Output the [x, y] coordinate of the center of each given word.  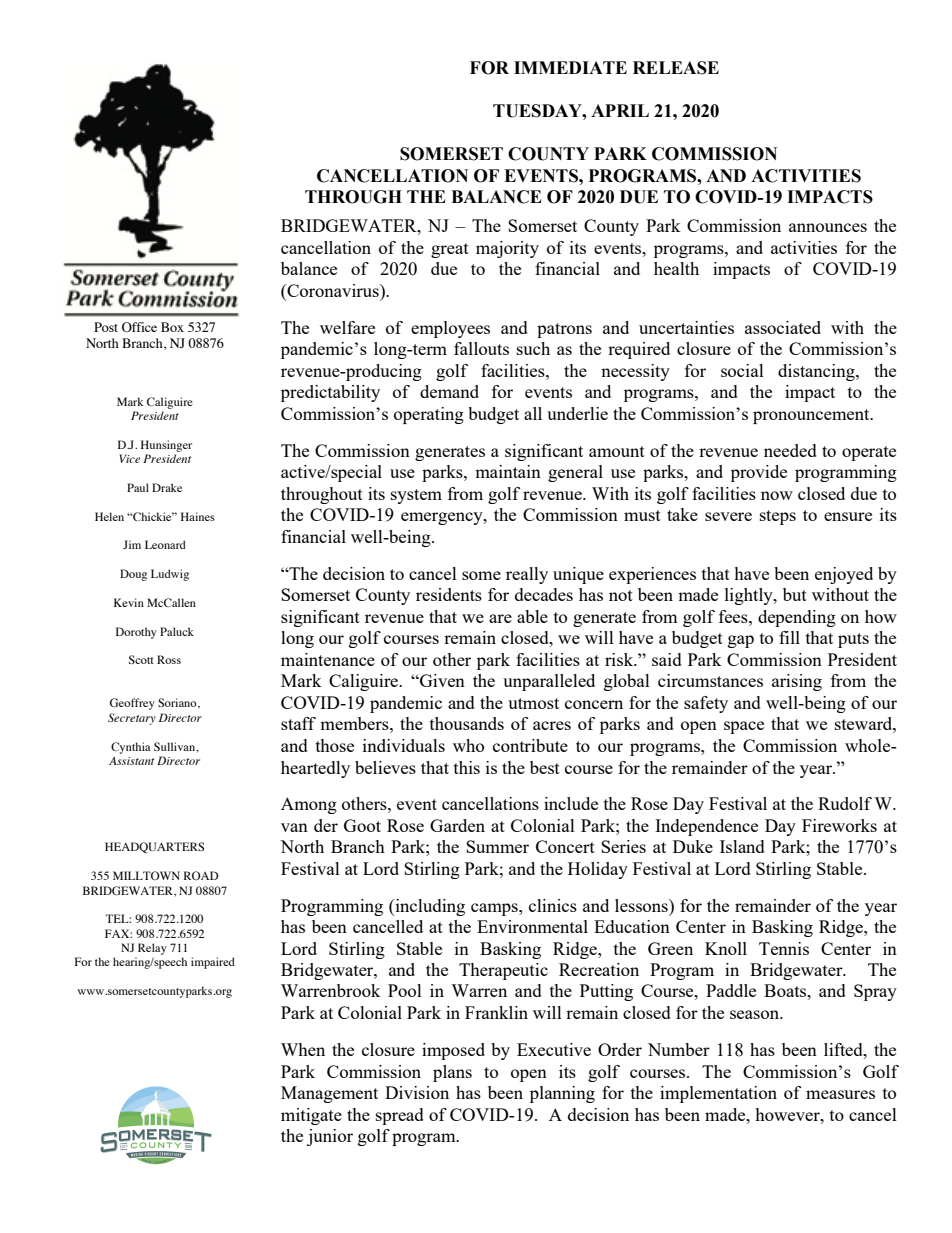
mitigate [311, 1116]
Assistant [131, 761]
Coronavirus [333, 292]
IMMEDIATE [570, 67]
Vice [129, 458]
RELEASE [676, 68]
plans [452, 1073]
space [744, 727]
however [788, 1114]
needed [790, 450]
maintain [508, 471]
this [467, 767]
